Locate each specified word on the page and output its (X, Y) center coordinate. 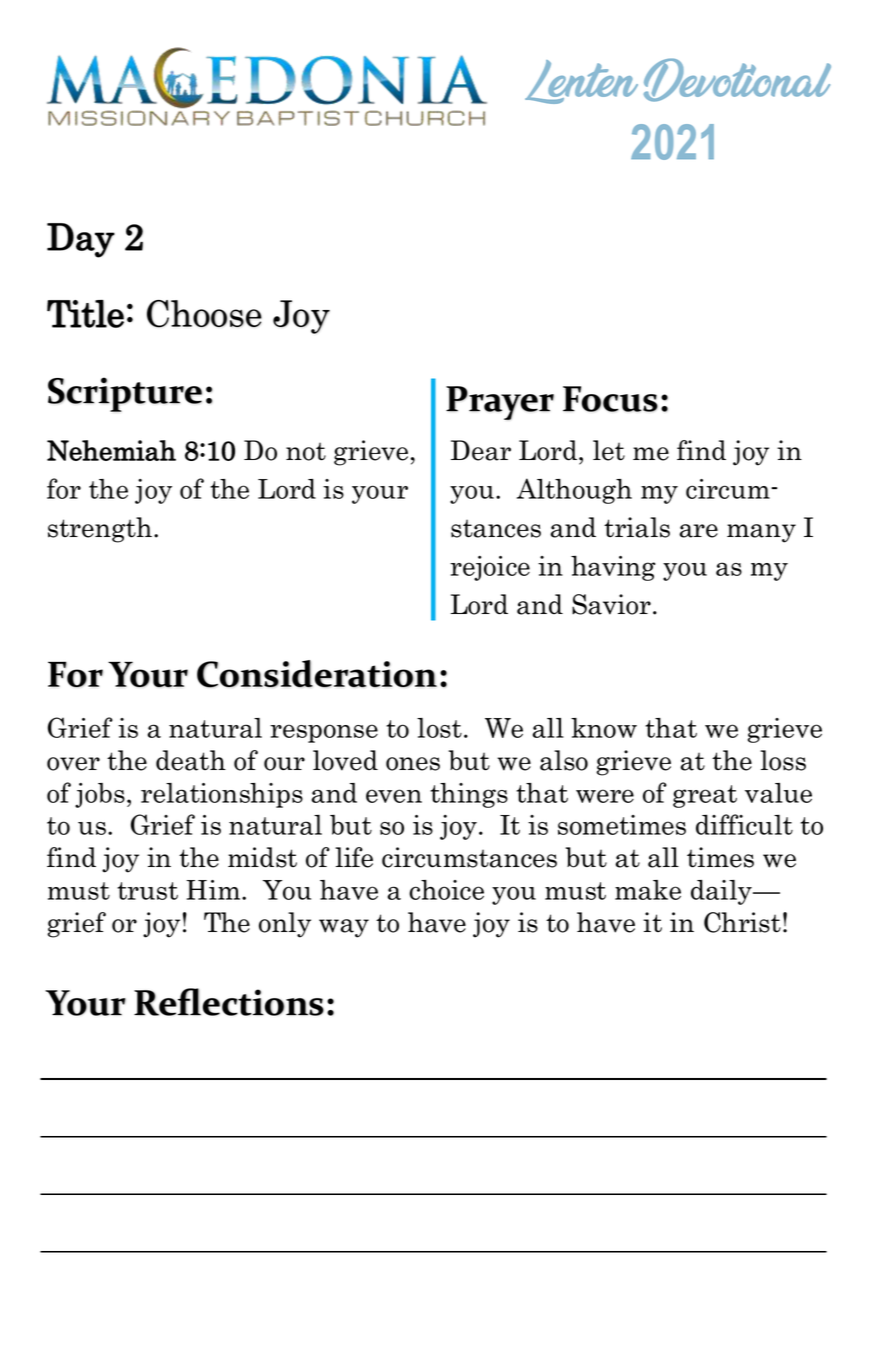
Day (81, 240)
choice (446, 890)
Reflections (229, 1002)
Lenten (581, 82)
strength (100, 530)
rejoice (490, 568)
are (698, 531)
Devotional (737, 80)
